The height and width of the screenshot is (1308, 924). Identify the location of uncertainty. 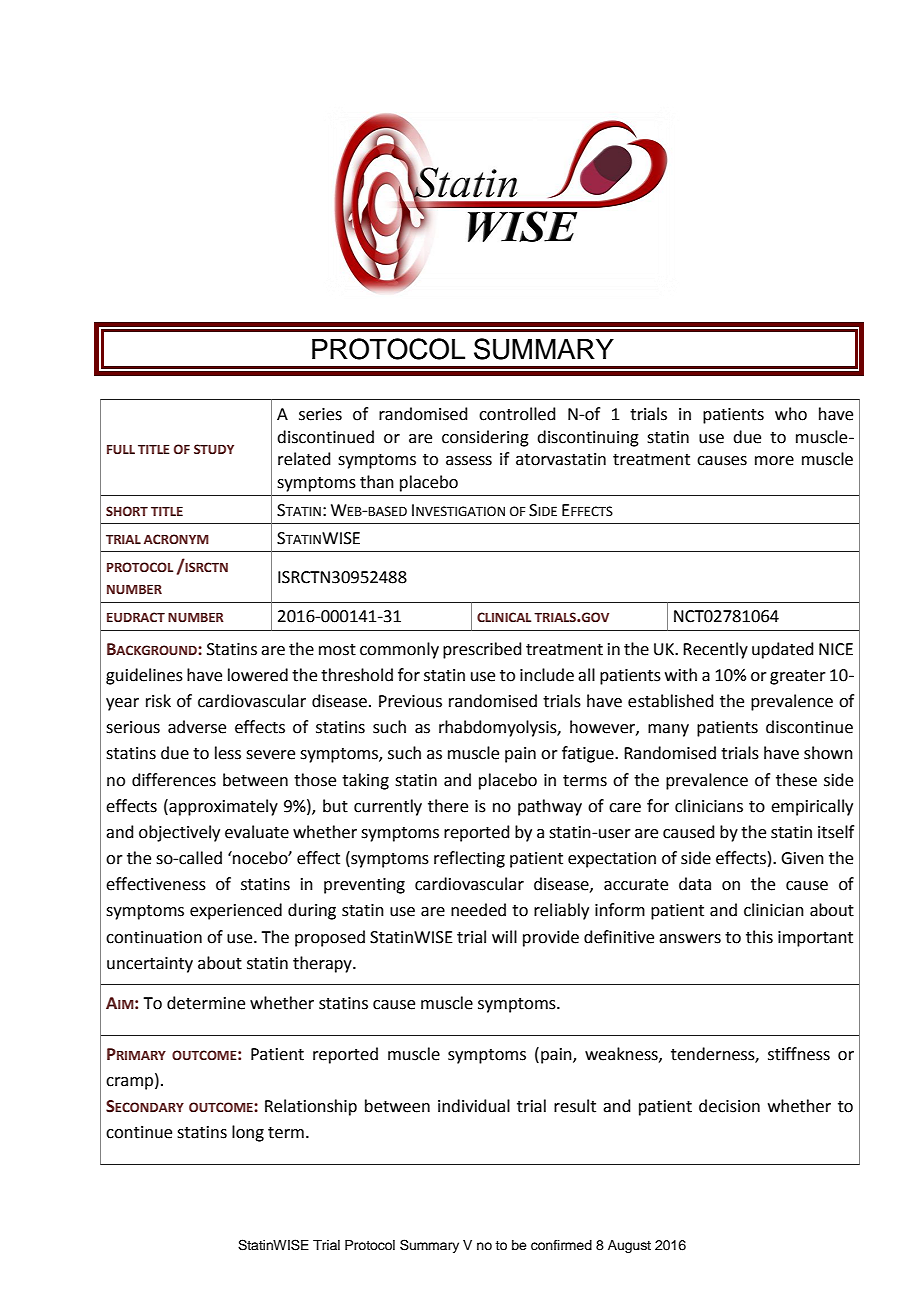
(150, 965).
